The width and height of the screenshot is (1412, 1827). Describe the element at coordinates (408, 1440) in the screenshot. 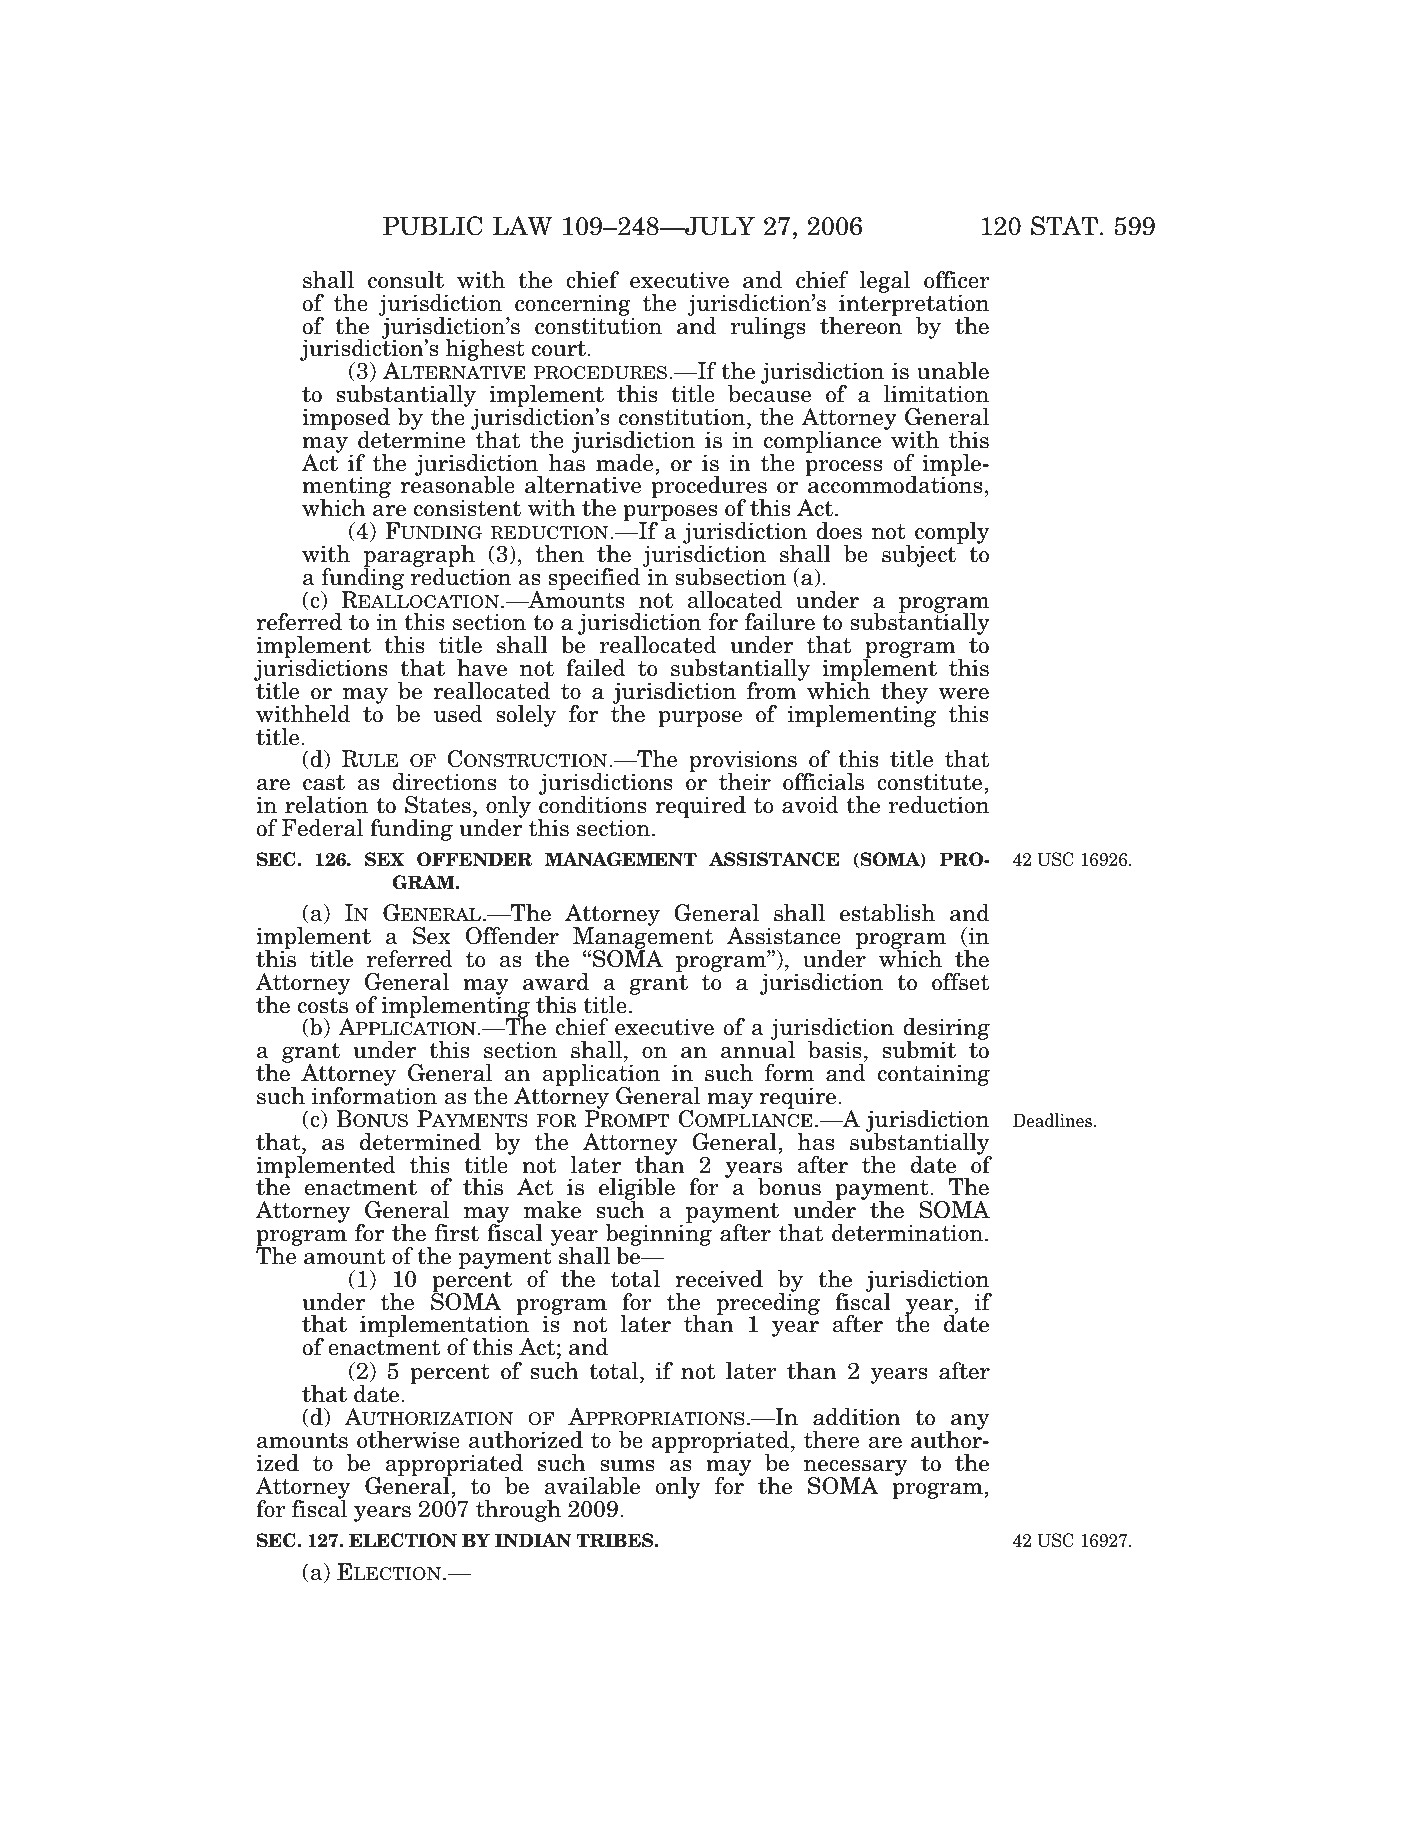

I see `otherwise` at that location.
